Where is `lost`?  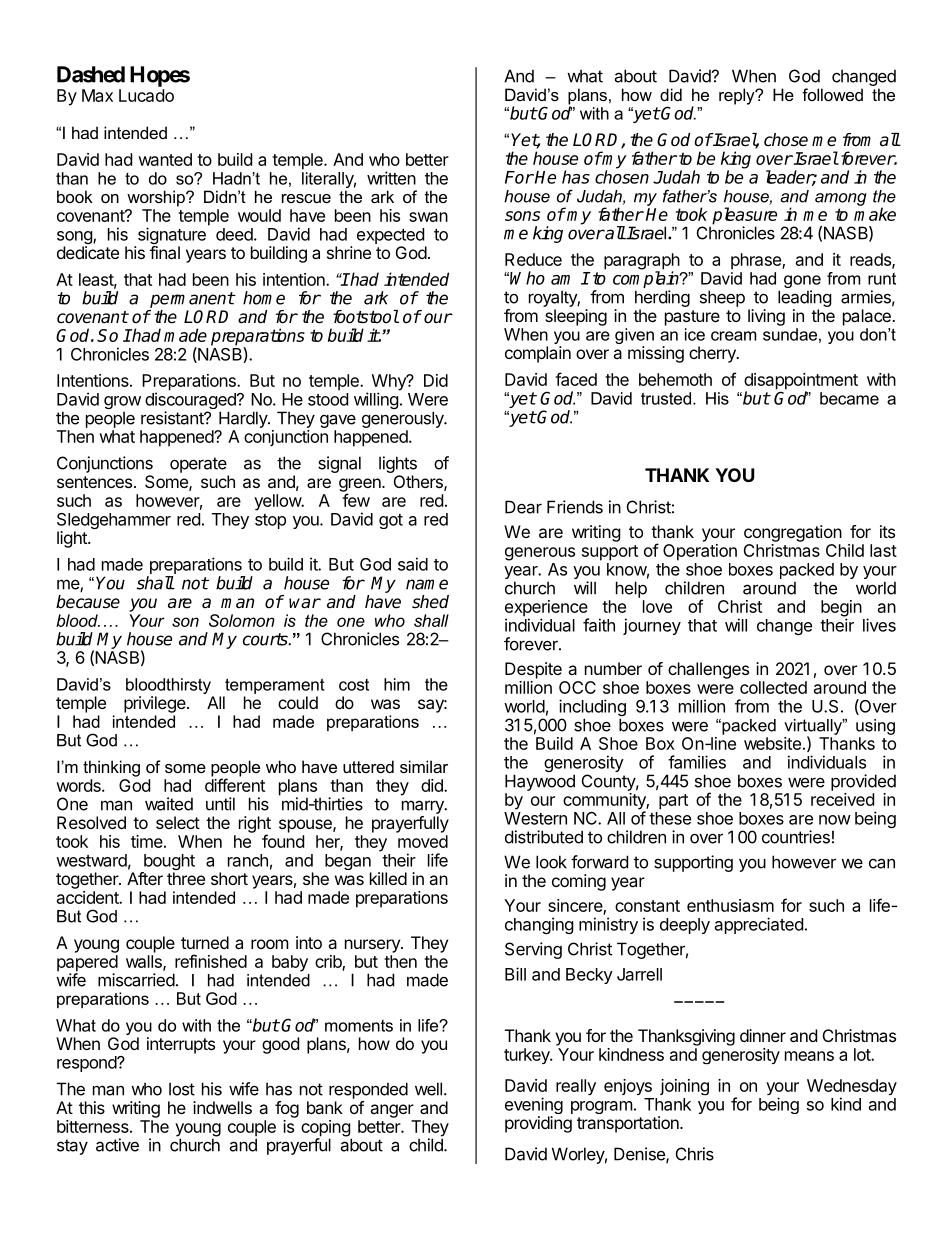 lost is located at coordinates (182, 1089).
